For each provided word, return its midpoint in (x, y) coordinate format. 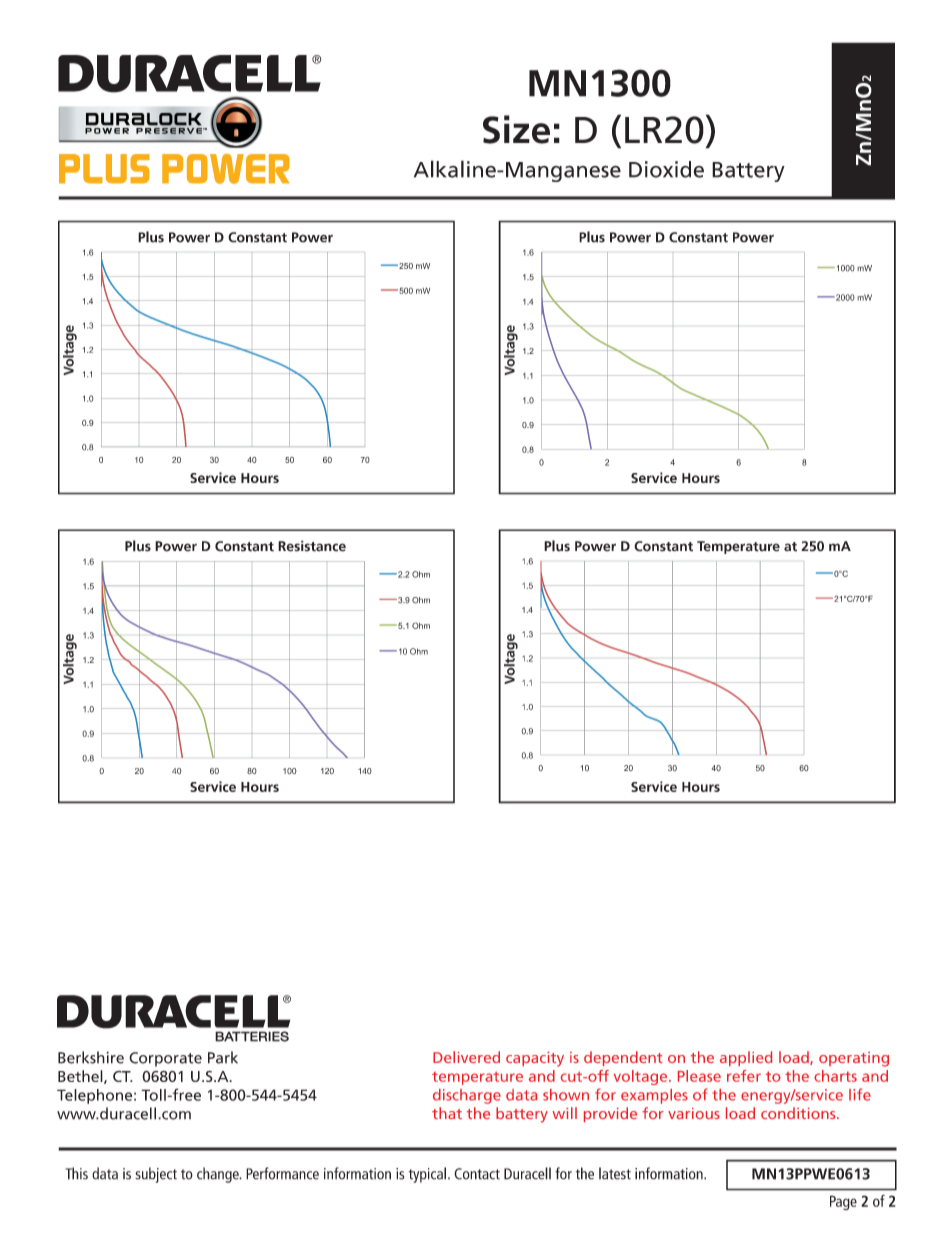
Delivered (466, 1057)
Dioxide (666, 169)
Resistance (312, 546)
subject (156, 1175)
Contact (477, 1174)
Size (516, 129)
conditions (799, 1113)
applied (746, 1058)
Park (223, 1057)
